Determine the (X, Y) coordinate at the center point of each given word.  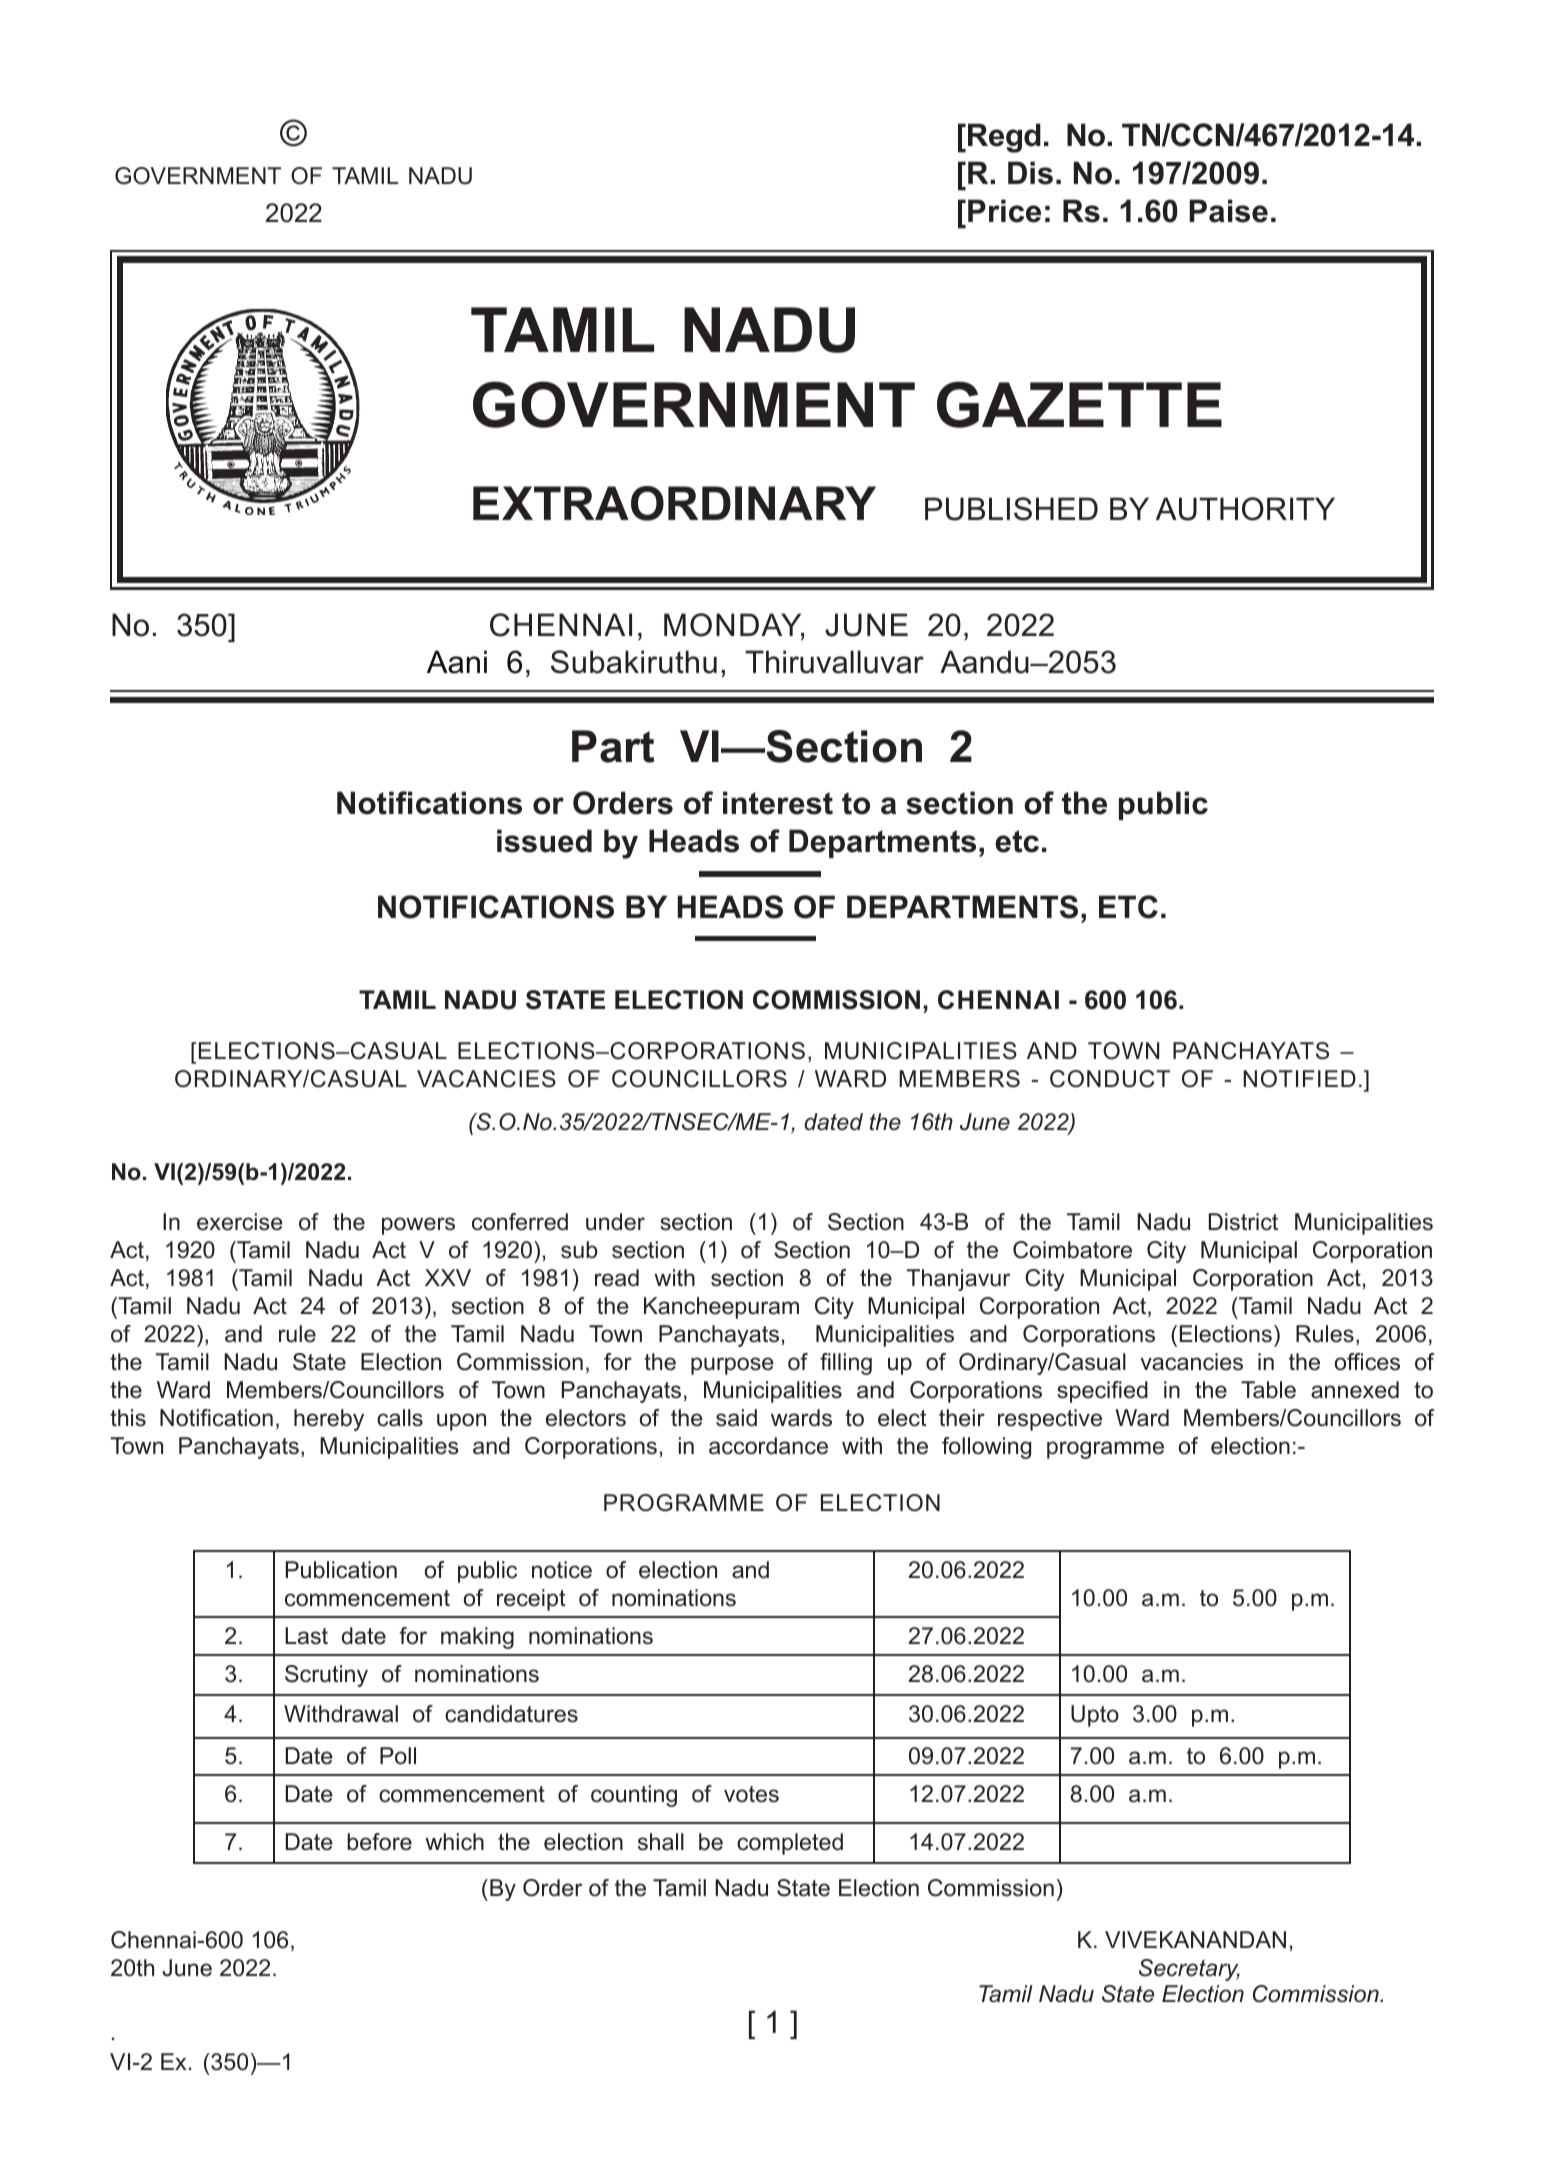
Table (1268, 1390)
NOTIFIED (1299, 1079)
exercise (240, 1222)
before (379, 1842)
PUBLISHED (1011, 509)
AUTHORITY (1245, 509)
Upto (1095, 1716)
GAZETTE (1079, 404)
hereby (329, 1420)
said (736, 1418)
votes (751, 1794)
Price (1004, 211)
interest (778, 803)
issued (544, 841)
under (615, 1222)
